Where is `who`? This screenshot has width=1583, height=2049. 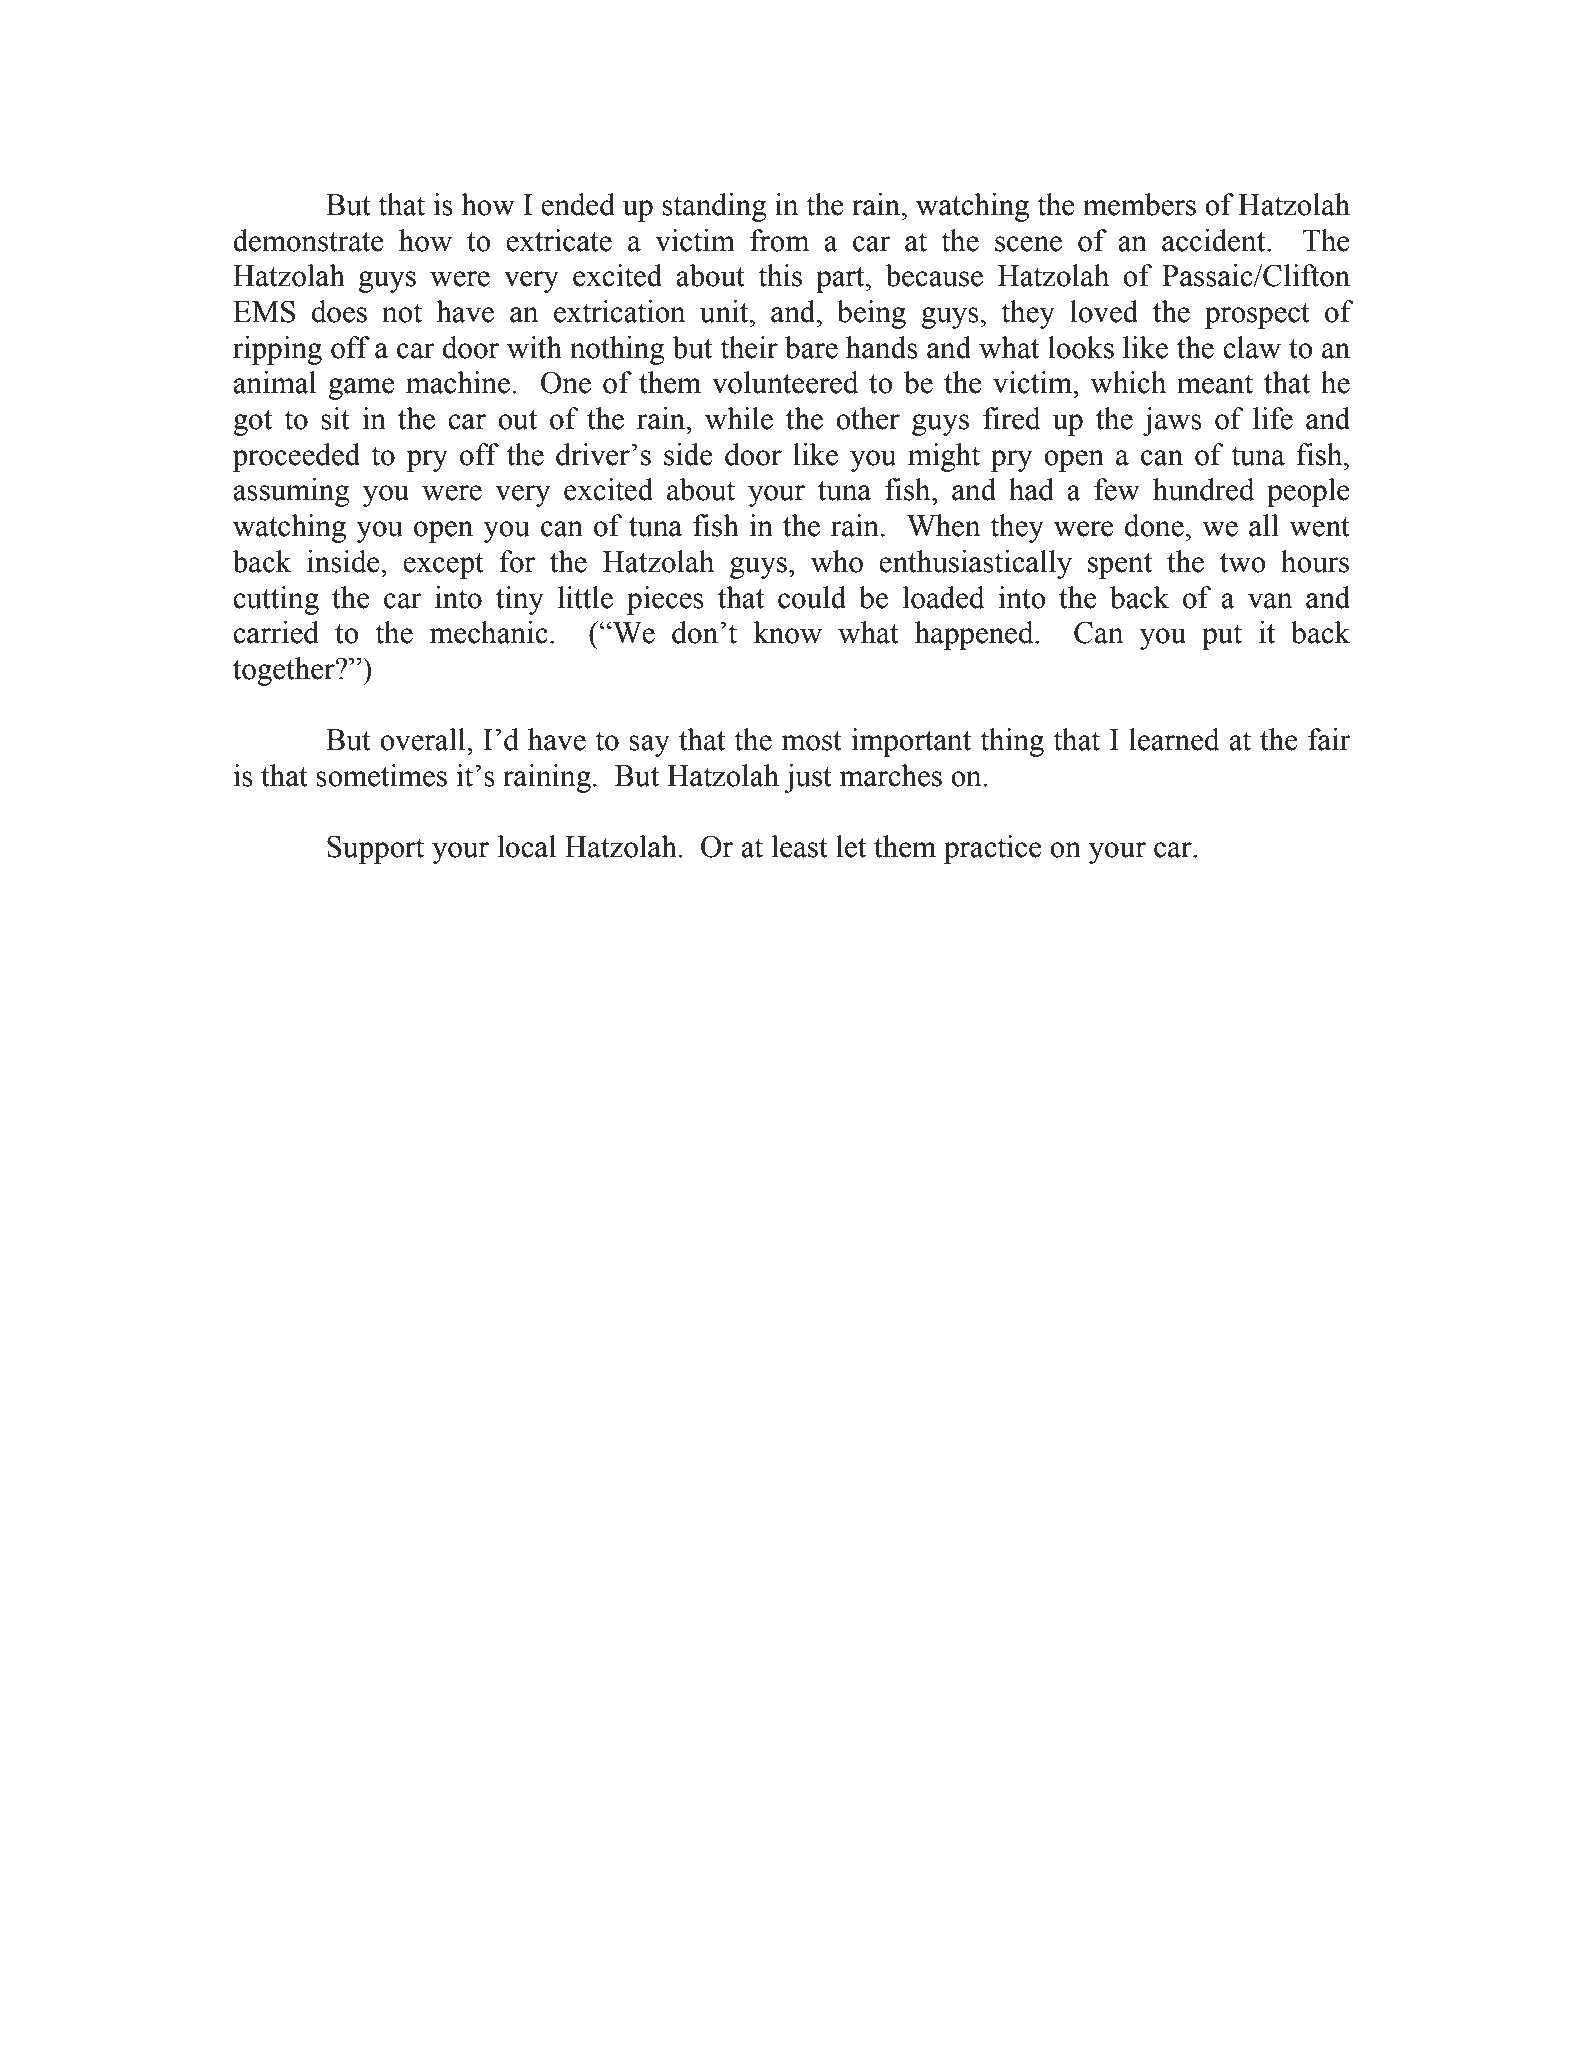
who is located at coordinates (837, 561).
